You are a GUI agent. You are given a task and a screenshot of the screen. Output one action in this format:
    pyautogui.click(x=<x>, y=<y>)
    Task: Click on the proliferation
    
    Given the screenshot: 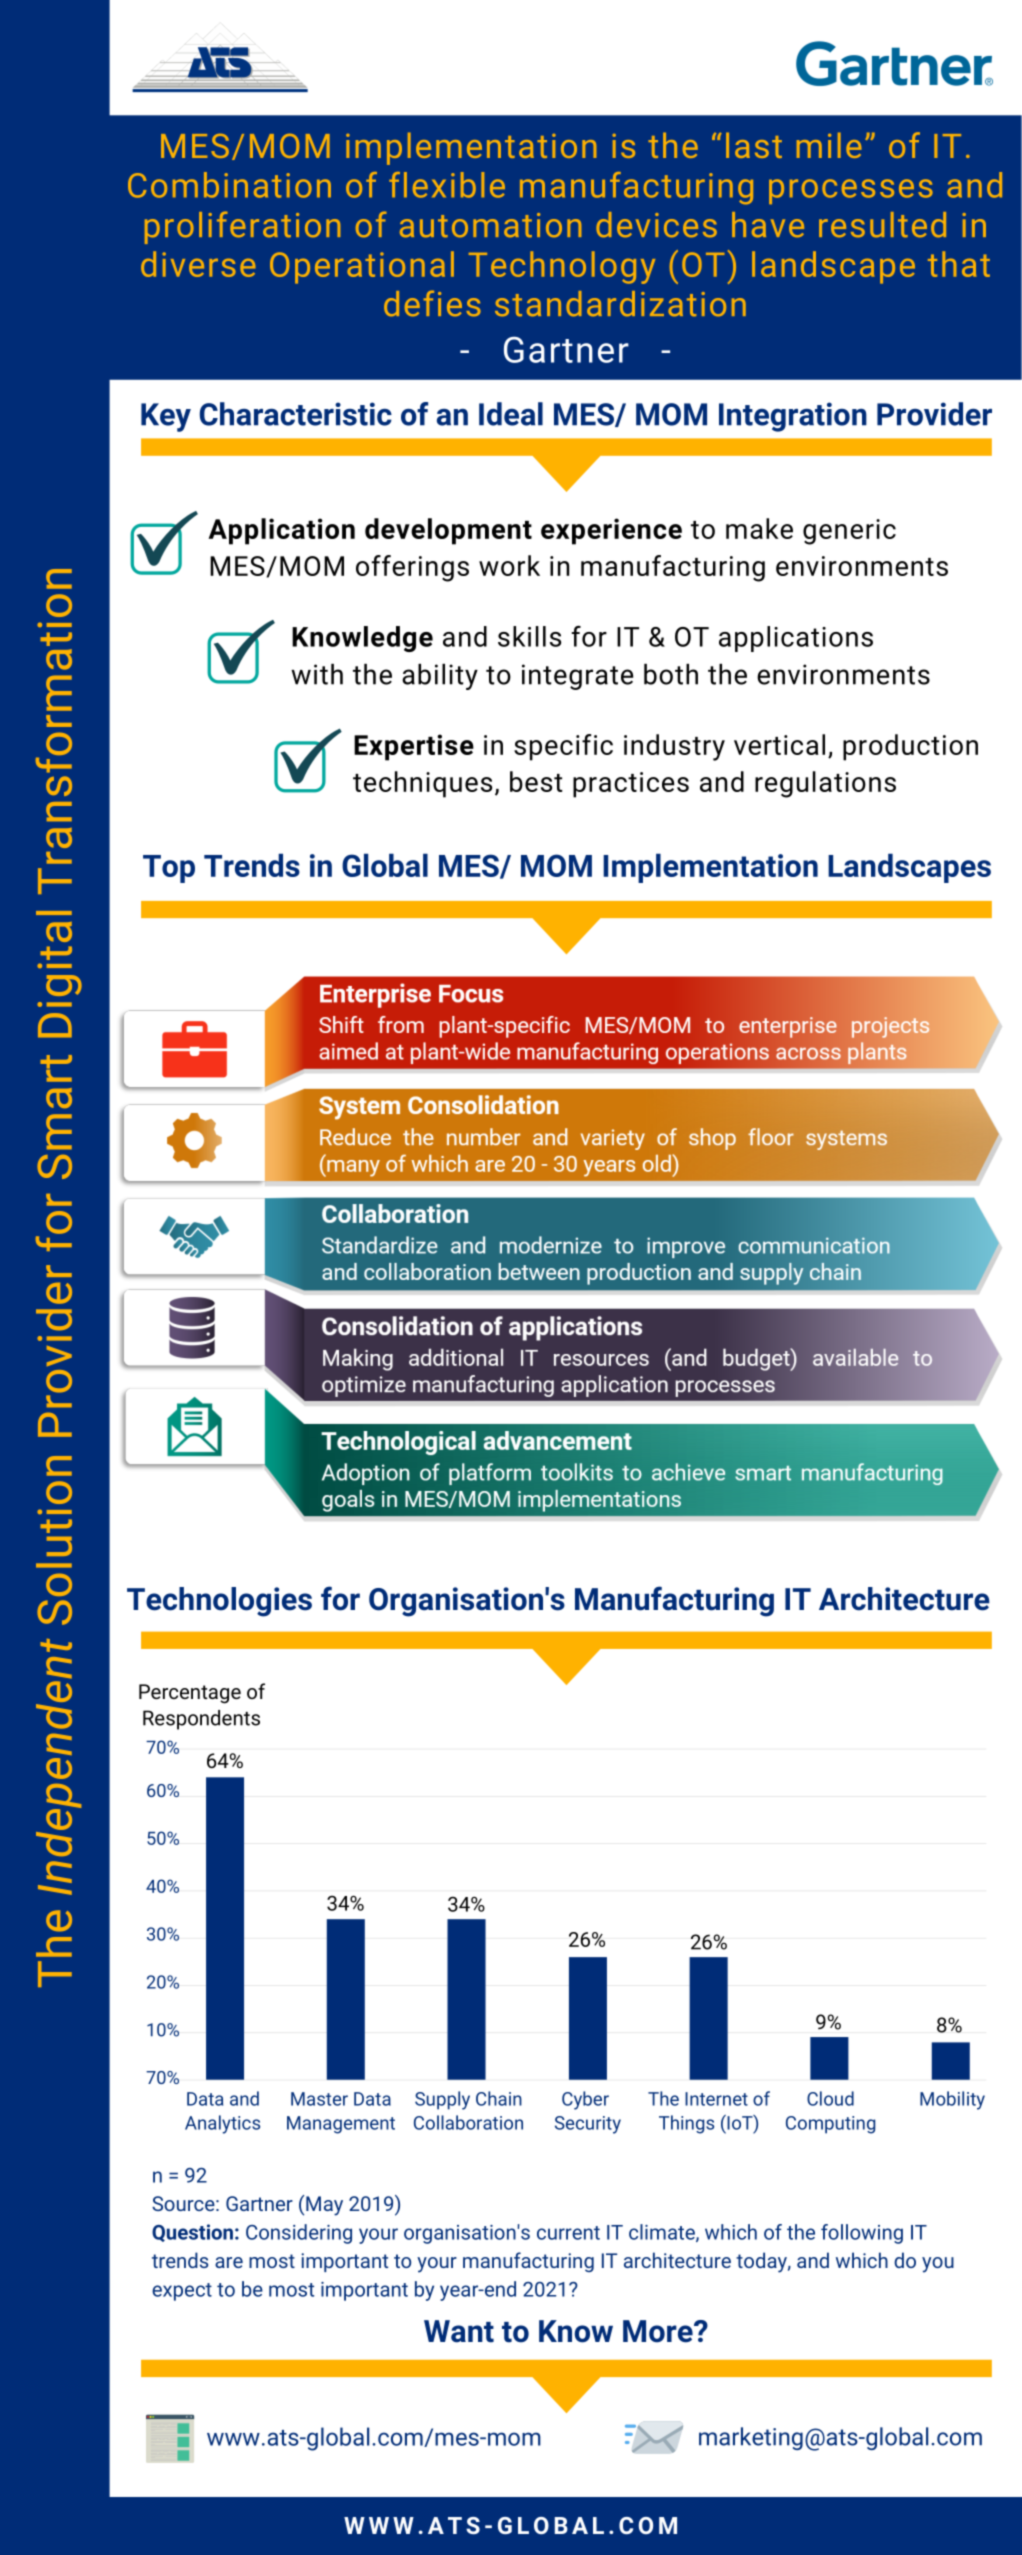 What is the action you would take?
    pyautogui.click(x=242, y=227)
